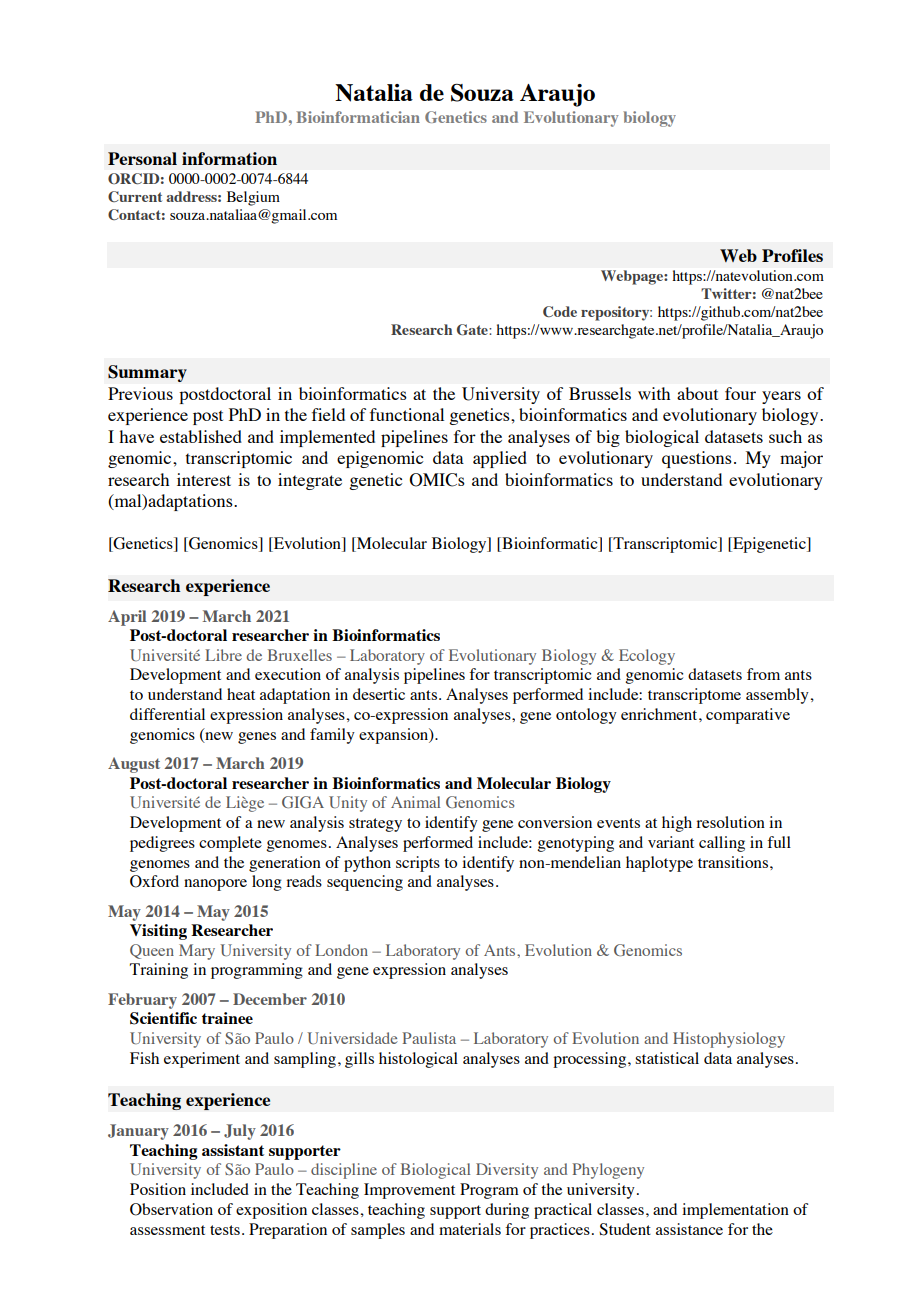 This page has width=924, height=1308. I want to click on Observation, so click(171, 1209).
